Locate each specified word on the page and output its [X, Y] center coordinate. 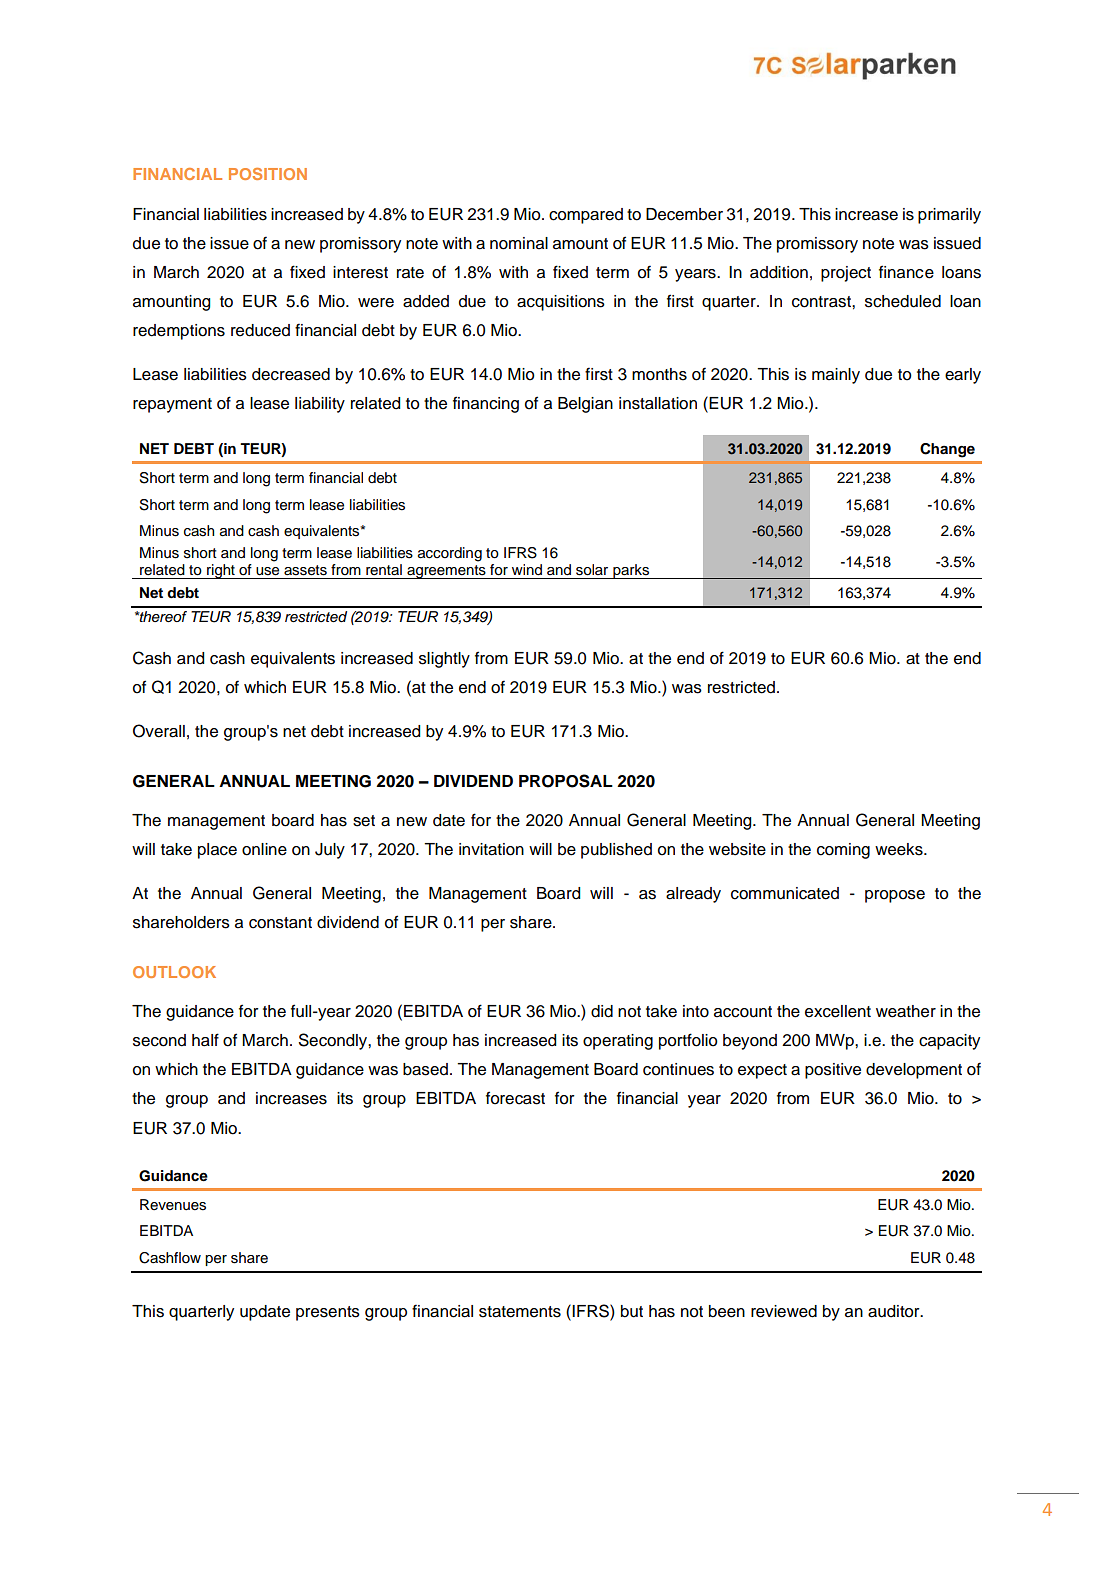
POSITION [268, 174]
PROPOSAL [566, 781]
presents [328, 1313]
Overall [159, 731]
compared [586, 216]
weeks [900, 849]
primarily [949, 216]
